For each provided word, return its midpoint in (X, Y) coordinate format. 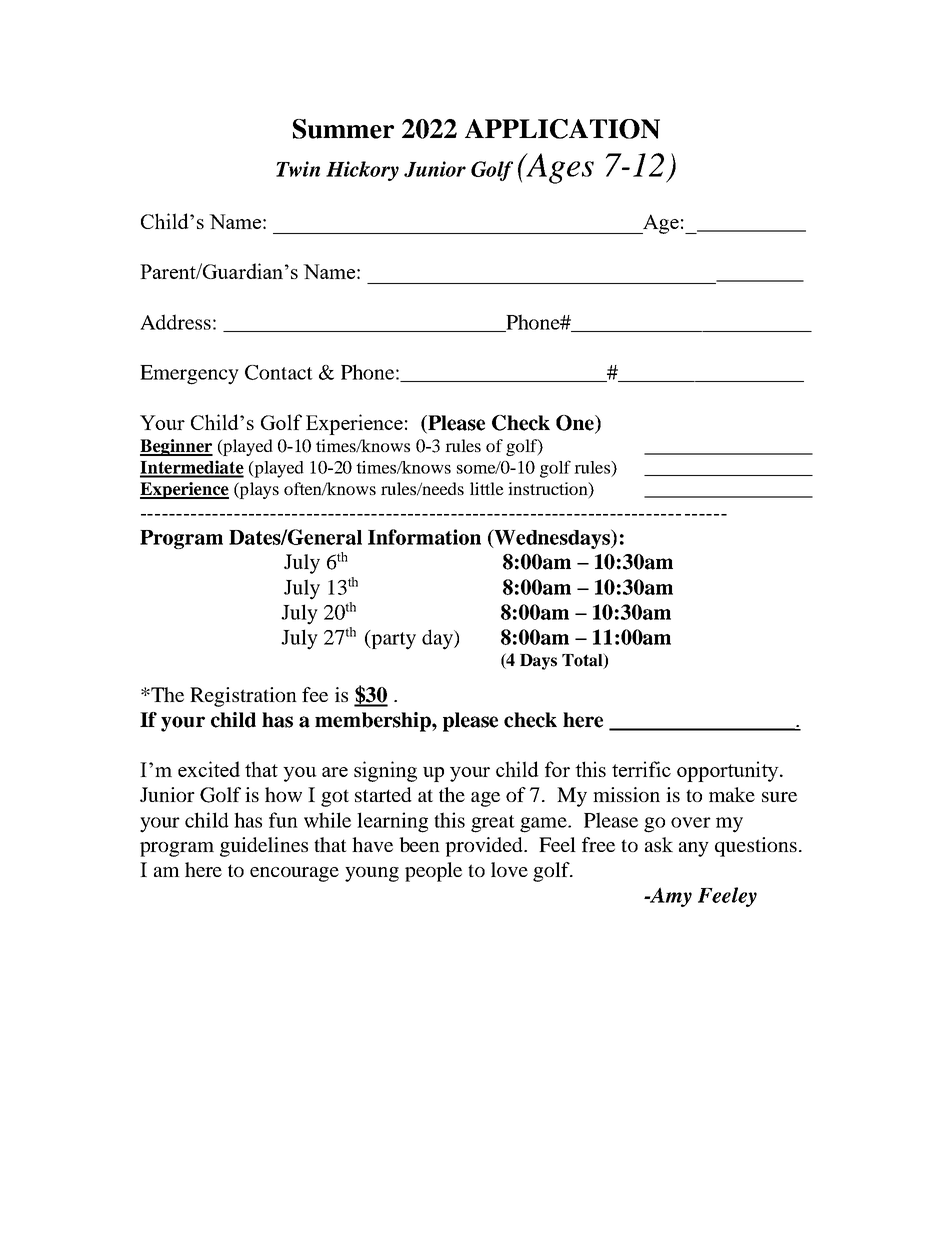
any (694, 849)
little (487, 488)
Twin (298, 169)
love (509, 869)
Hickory (362, 171)
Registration (243, 697)
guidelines (264, 847)
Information (424, 537)
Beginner (176, 447)
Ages (559, 168)
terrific (641, 769)
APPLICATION (562, 129)
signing (385, 771)
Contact (279, 372)
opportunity (729, 771)
